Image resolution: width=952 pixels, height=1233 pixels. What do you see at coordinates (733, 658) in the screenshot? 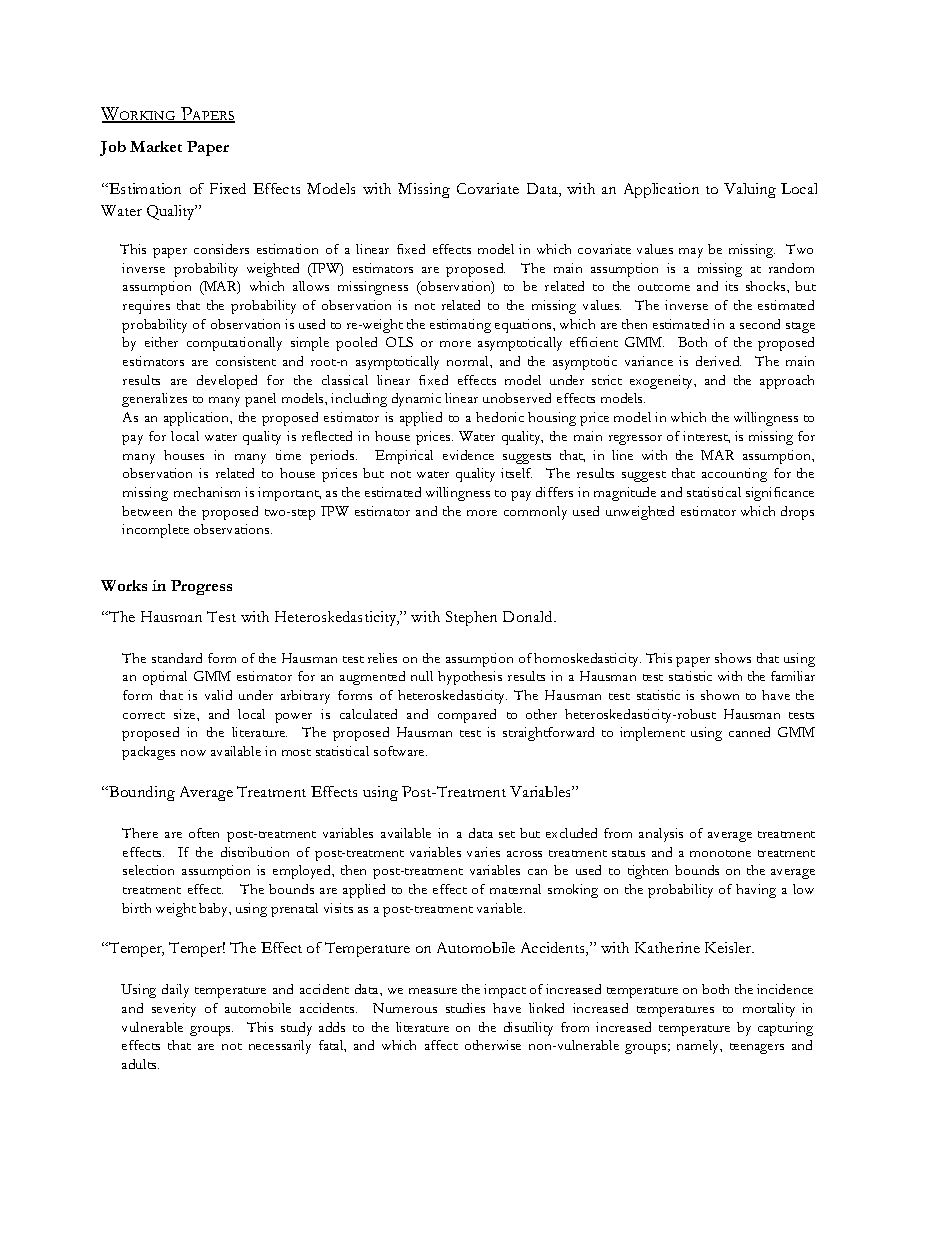
I see `shows` at bounding box center [733, 658].
